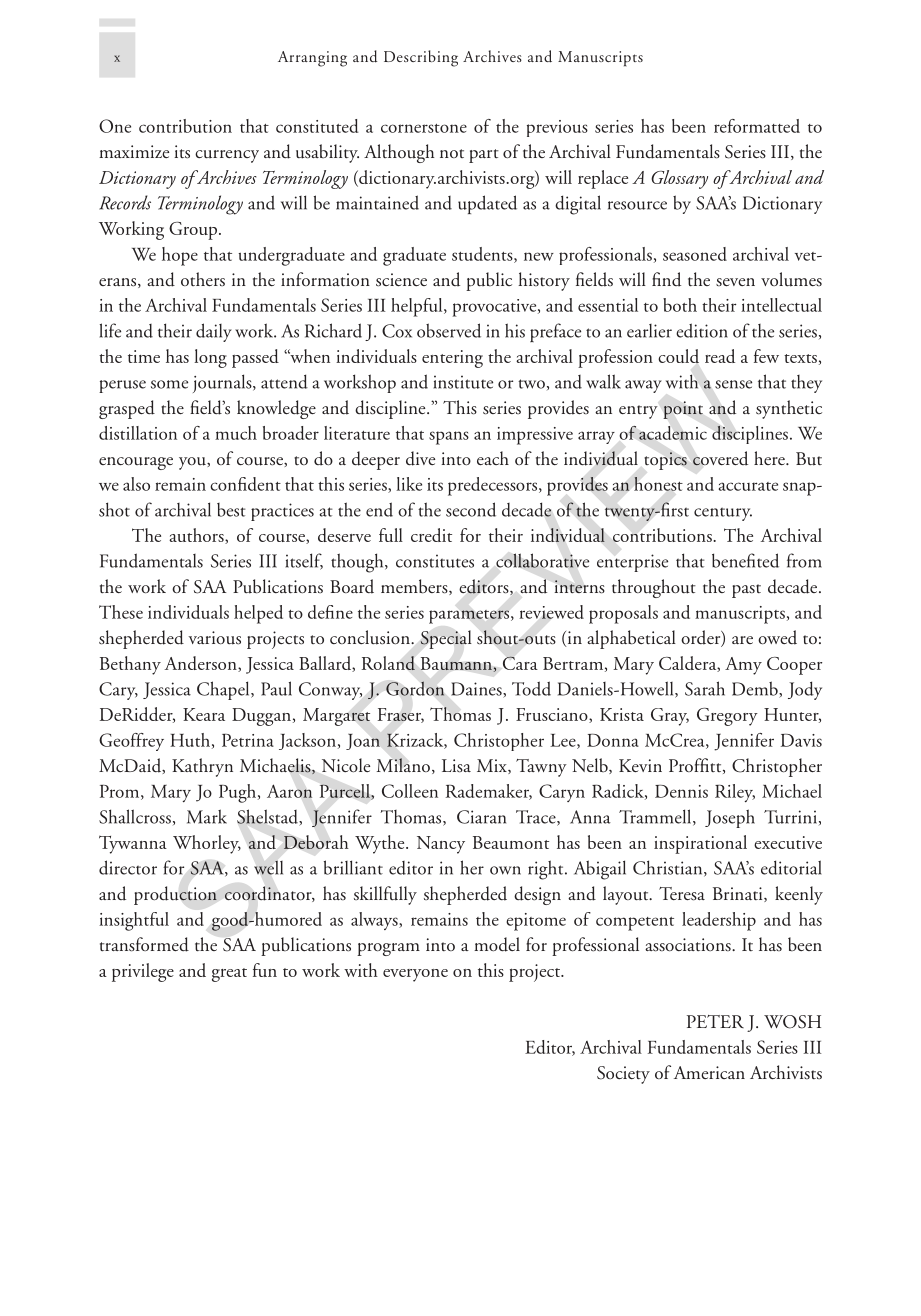 This screenshot has width=921, height=1316. What do you see at coordinates (421, 58) in the screenshot?
I see `Describing` at bounding box center [421, 58].
